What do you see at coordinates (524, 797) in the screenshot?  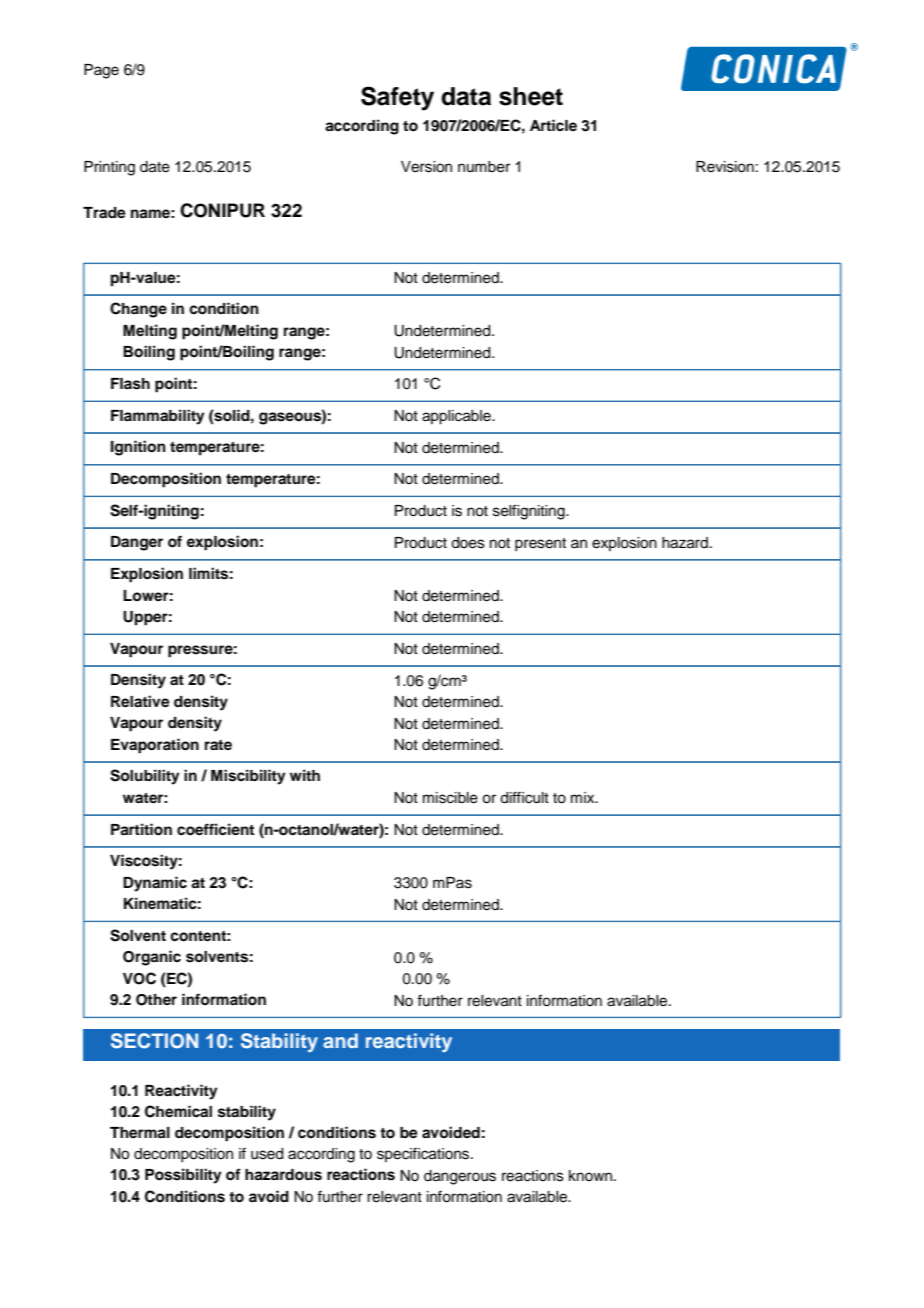 I see `difficult` at bounding box center [524, 797].
